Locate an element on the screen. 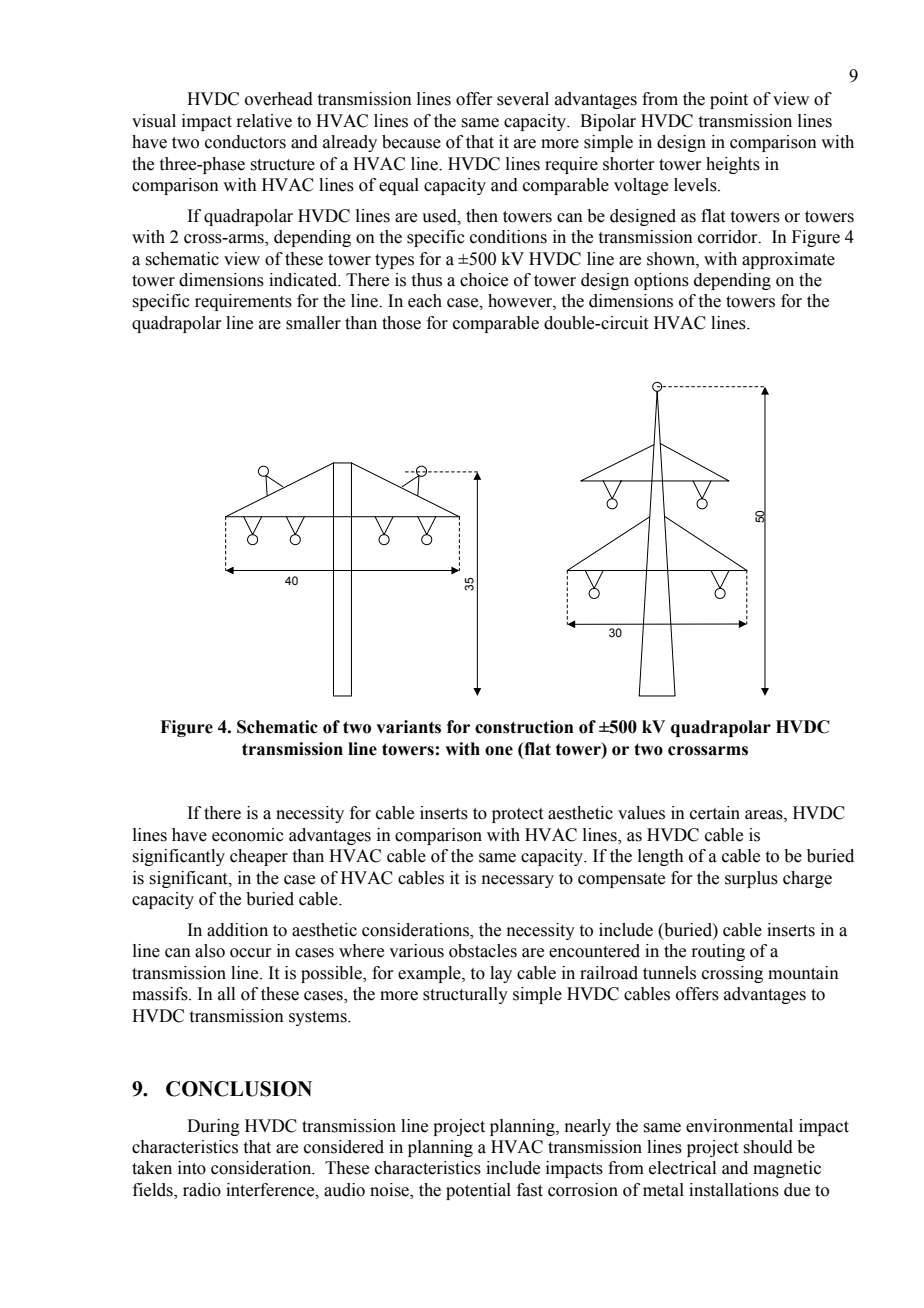  point is located at coordinates (729, 100).
